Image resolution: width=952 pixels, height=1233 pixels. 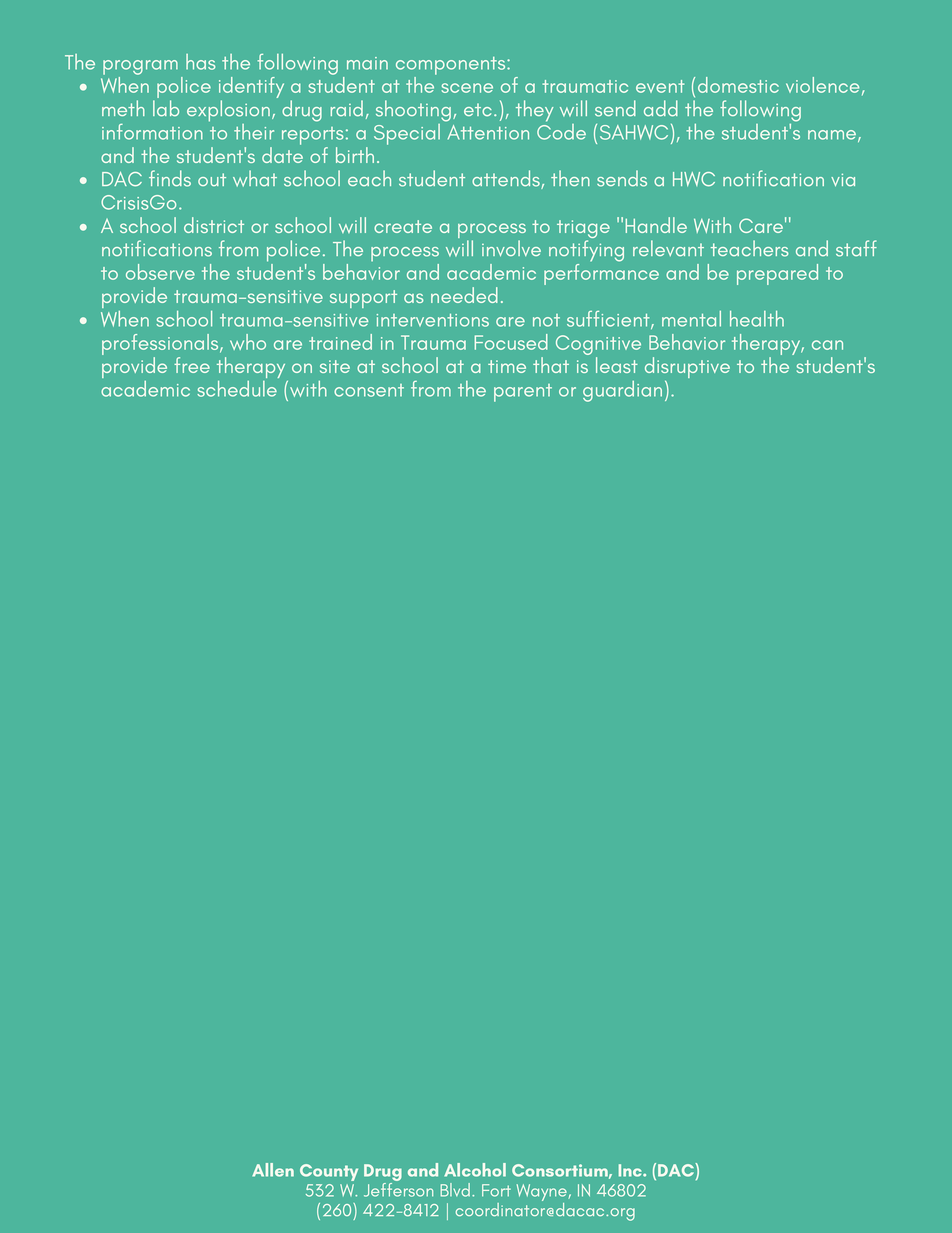 What do you see at coordinates (738, 85) in the screenshot?
I see `domestic` at bounding box center [738, 85].
